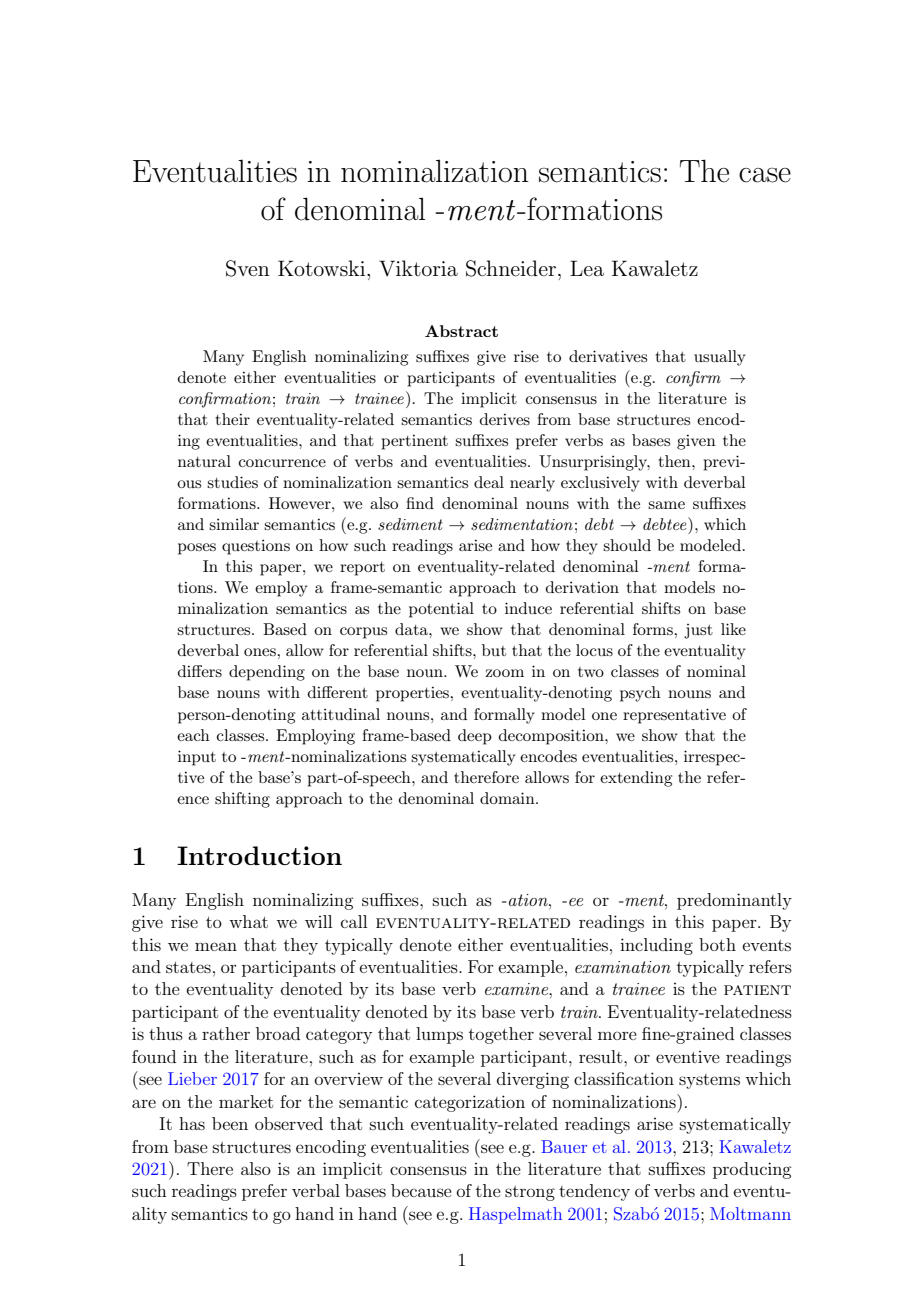 This screenshot has height=1308, width=924. Describe the element at coordinates (765, 175) in the screenshot. I see `case` at that location.
